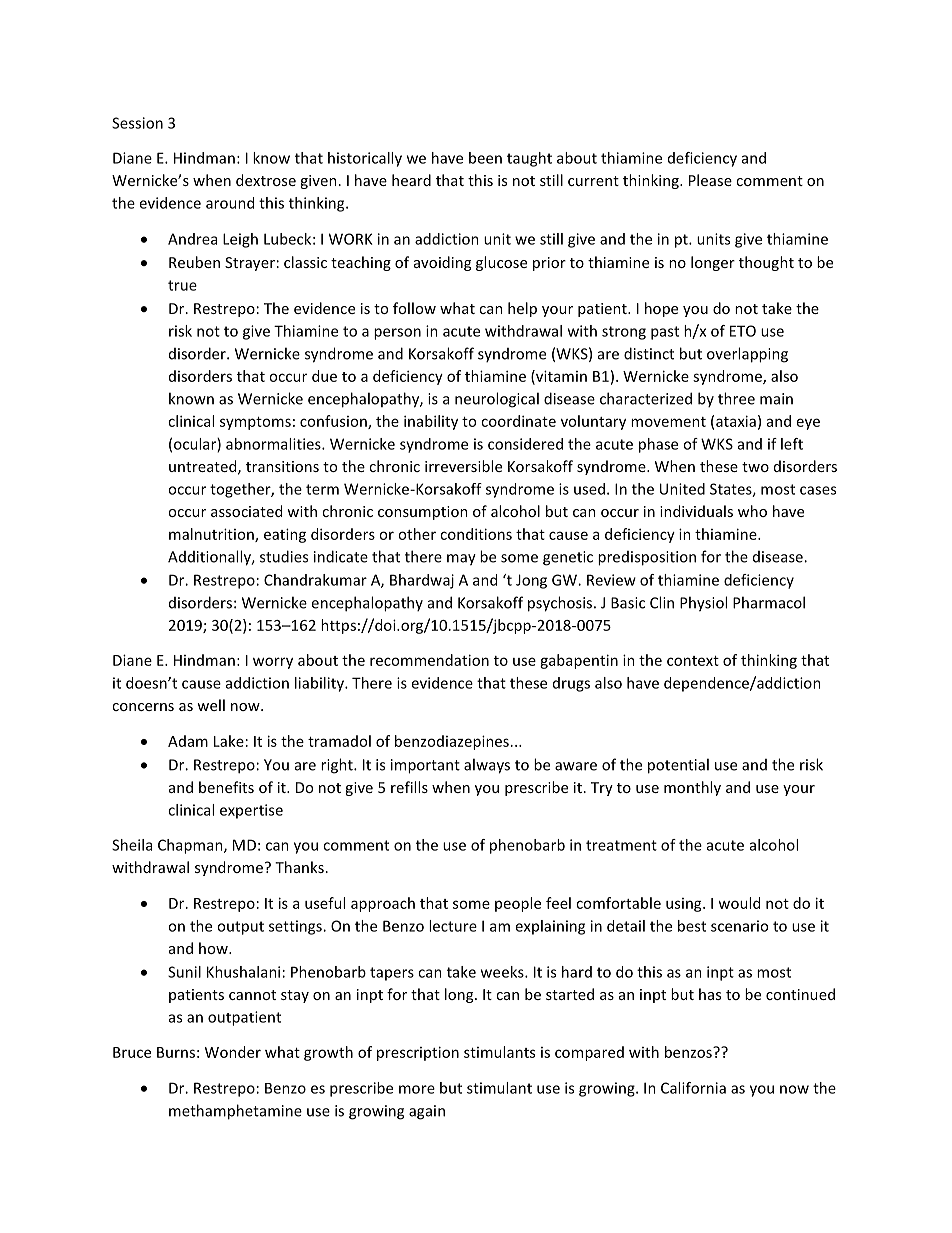  I want to click on dextrose, so click(266, 180).
